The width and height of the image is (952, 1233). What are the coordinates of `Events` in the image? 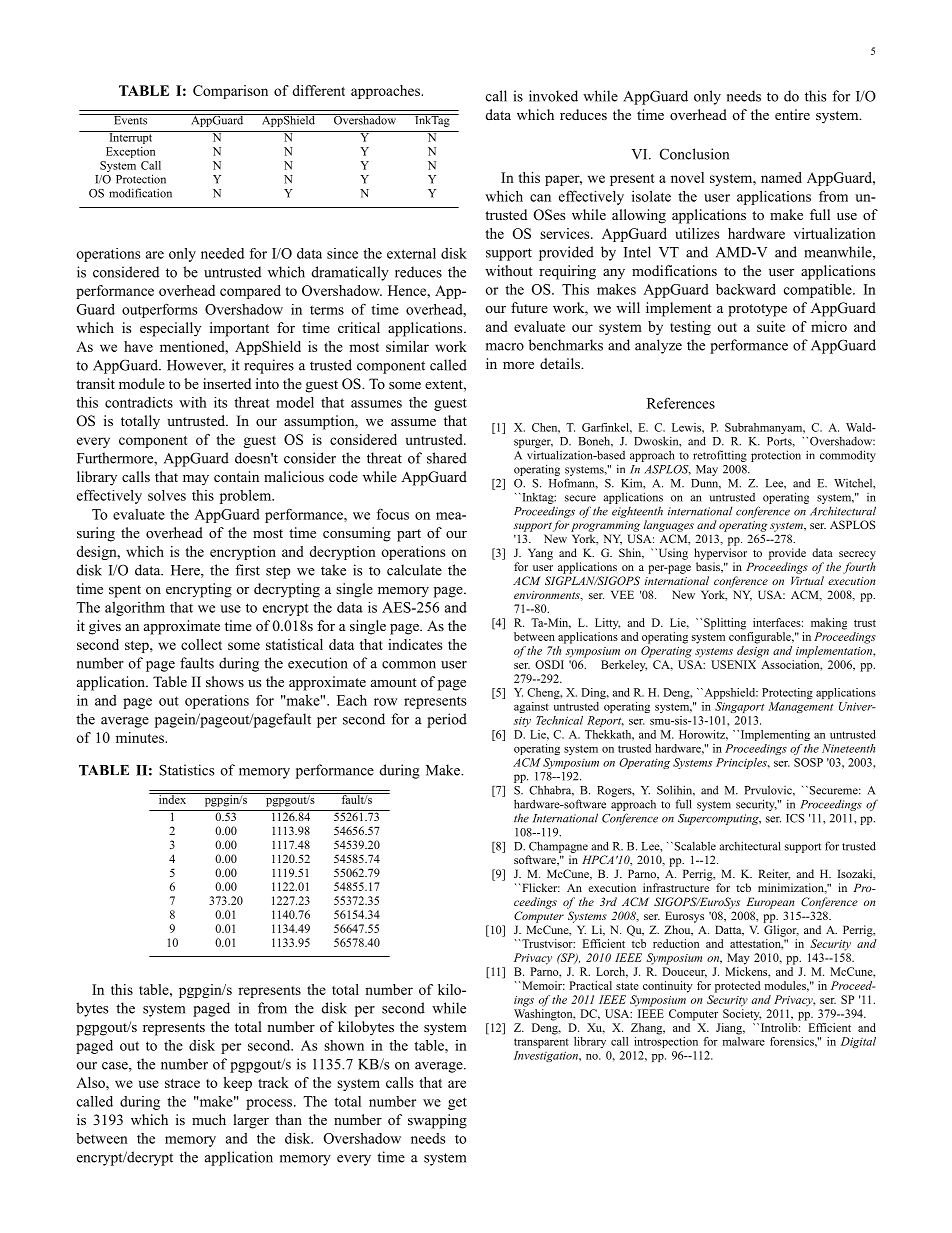 It's located at (130, 119).
